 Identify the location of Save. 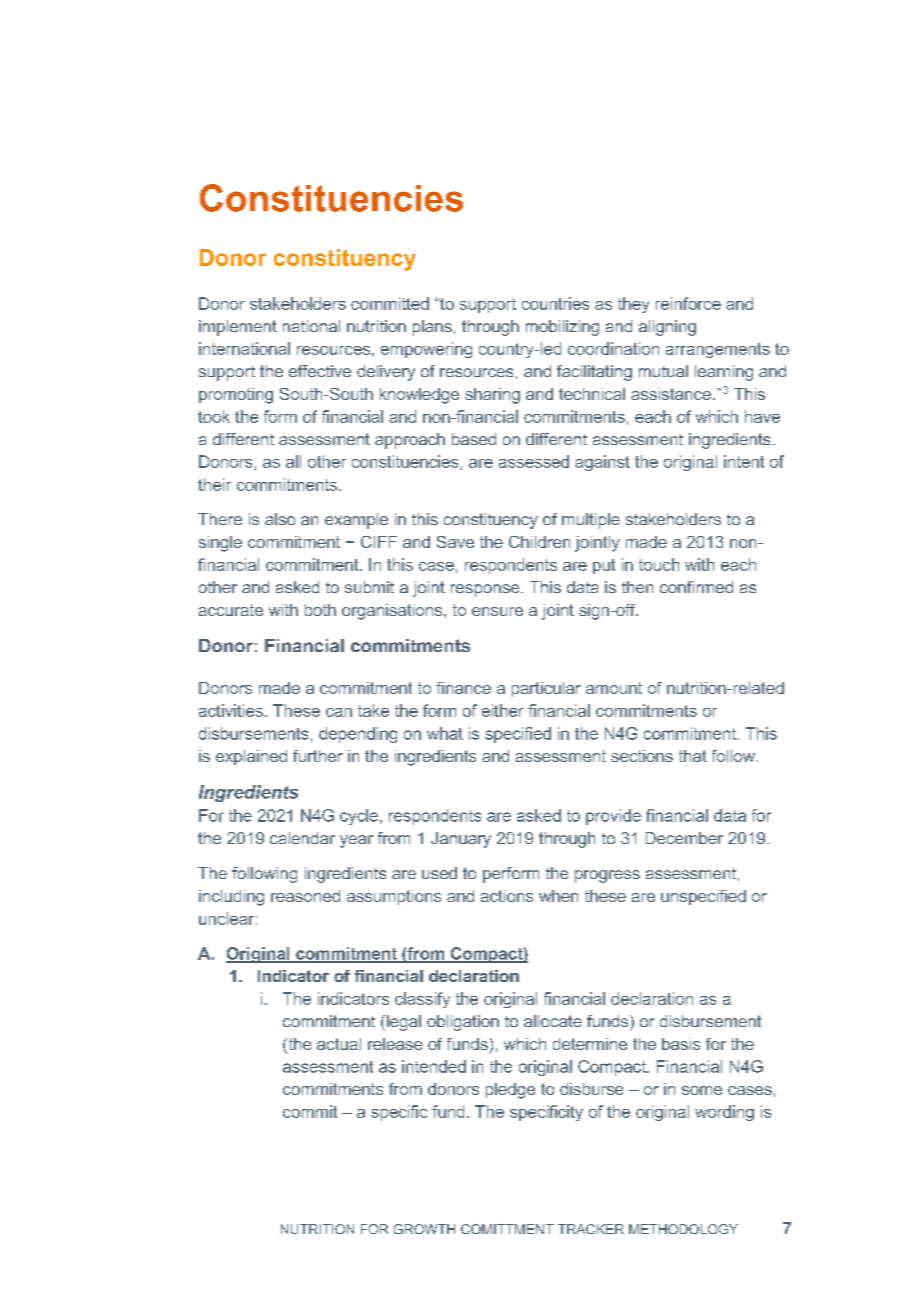
(455, 542).
